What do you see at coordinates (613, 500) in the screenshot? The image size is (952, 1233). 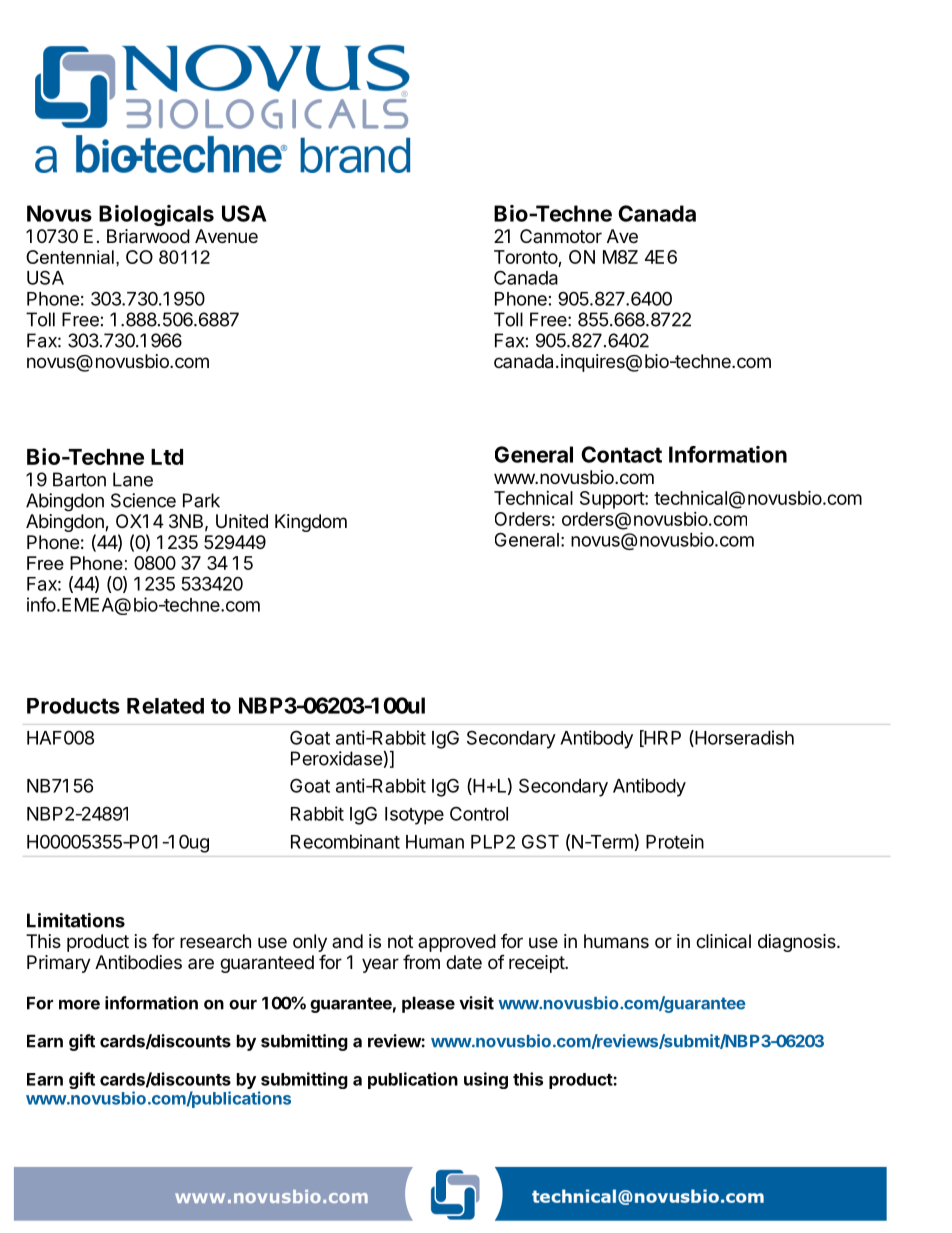 I see `Support` at bounding box center [613, 500].
